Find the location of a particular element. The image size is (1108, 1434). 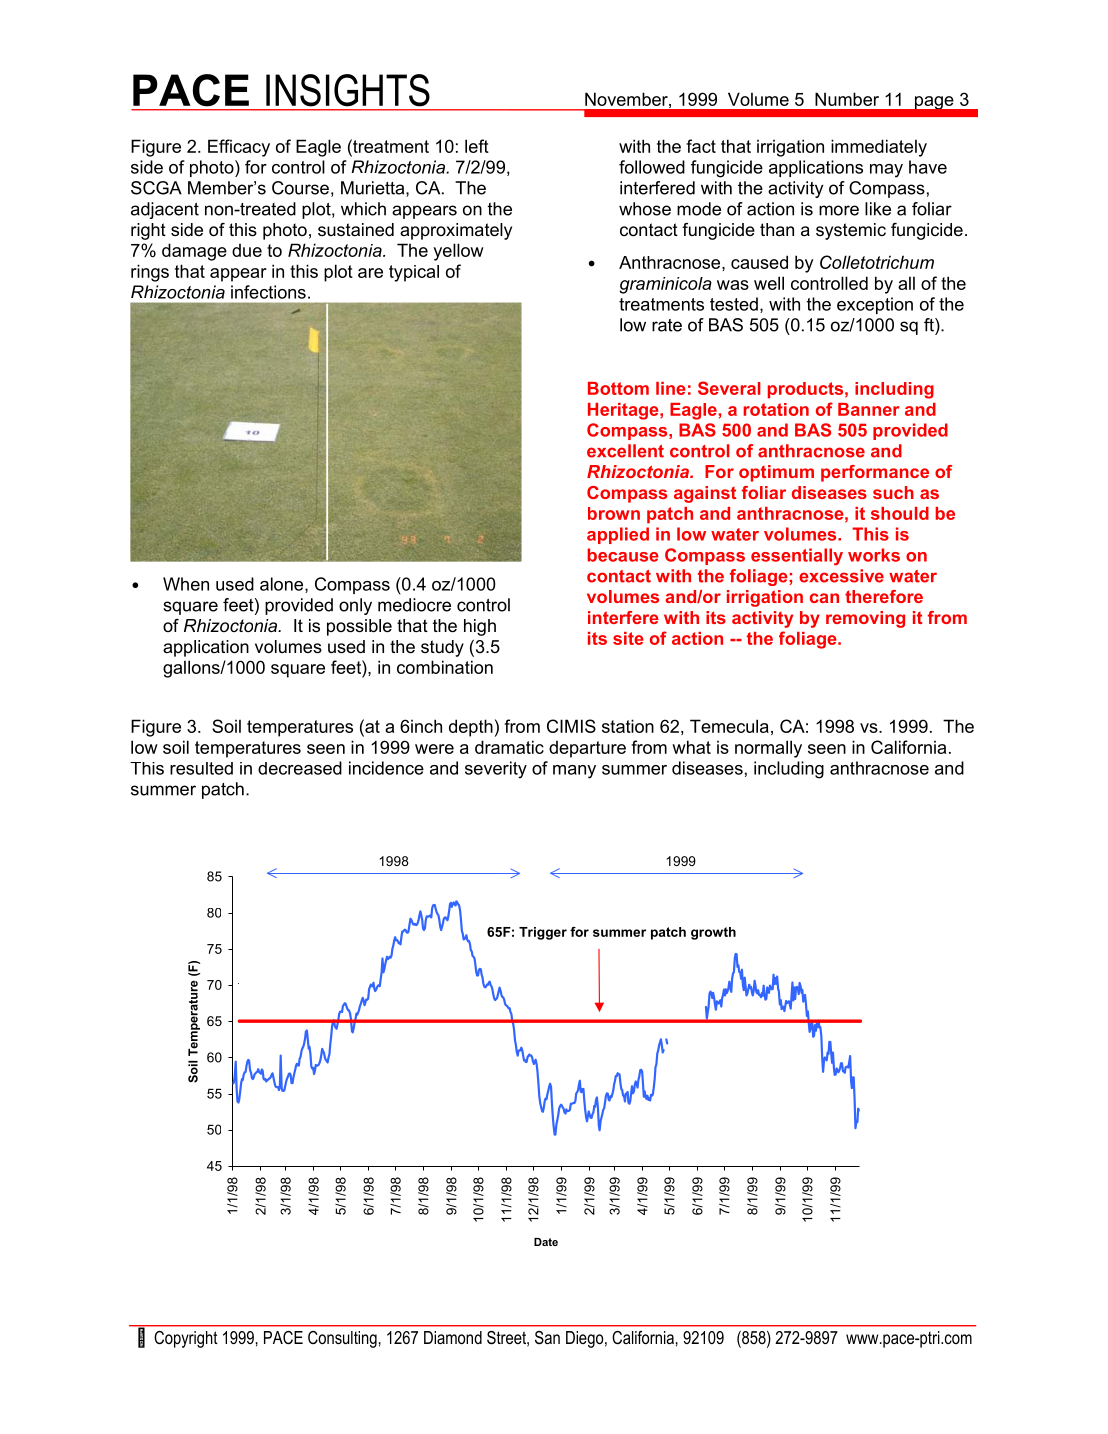

resulted is located at coordinates (201, 768).
